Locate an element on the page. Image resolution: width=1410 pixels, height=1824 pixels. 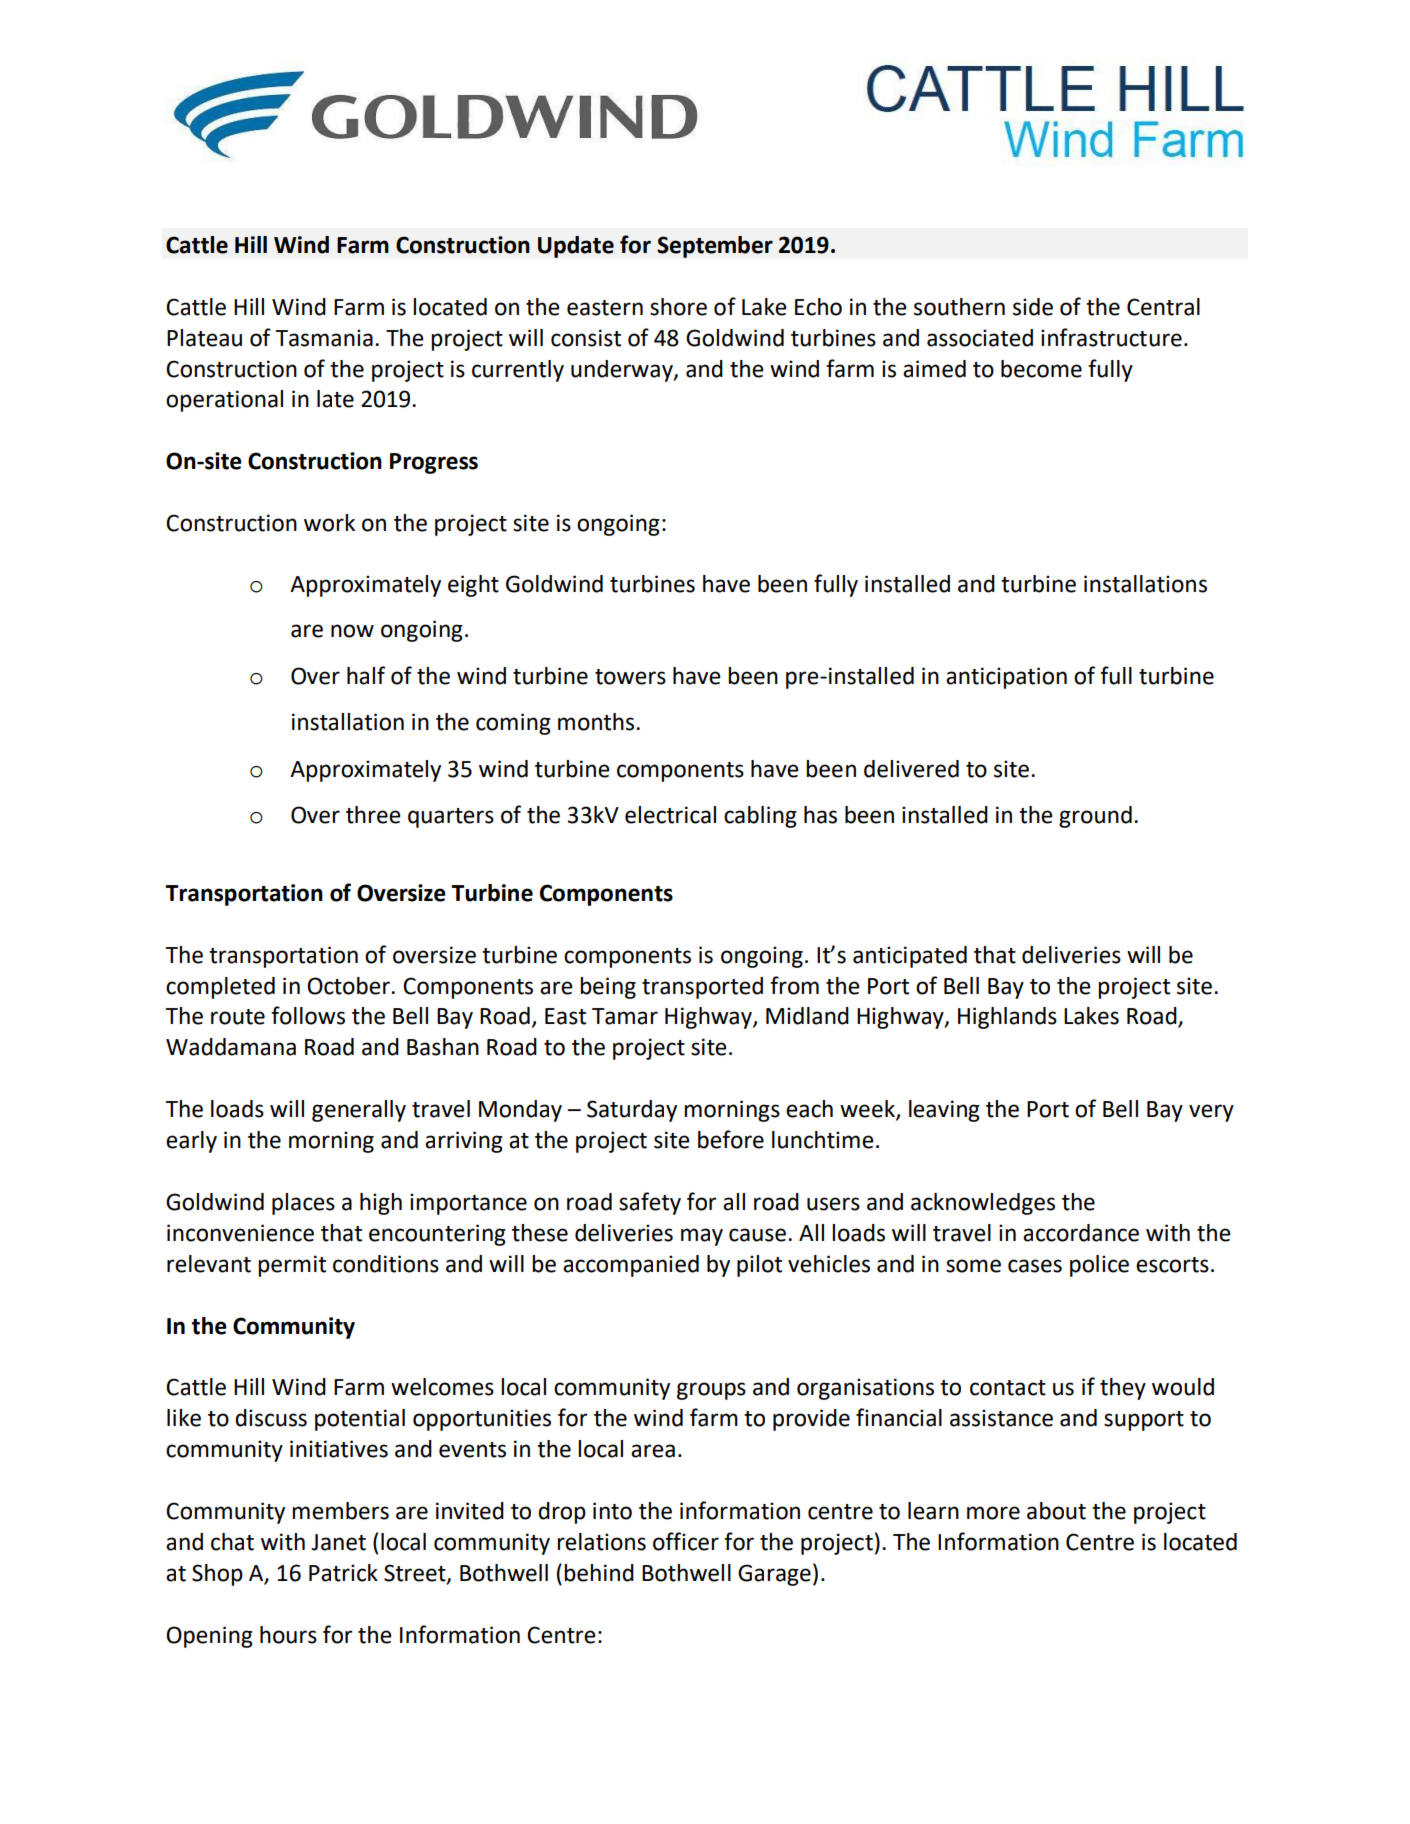
about is located at coordinates (1056, 1511).
